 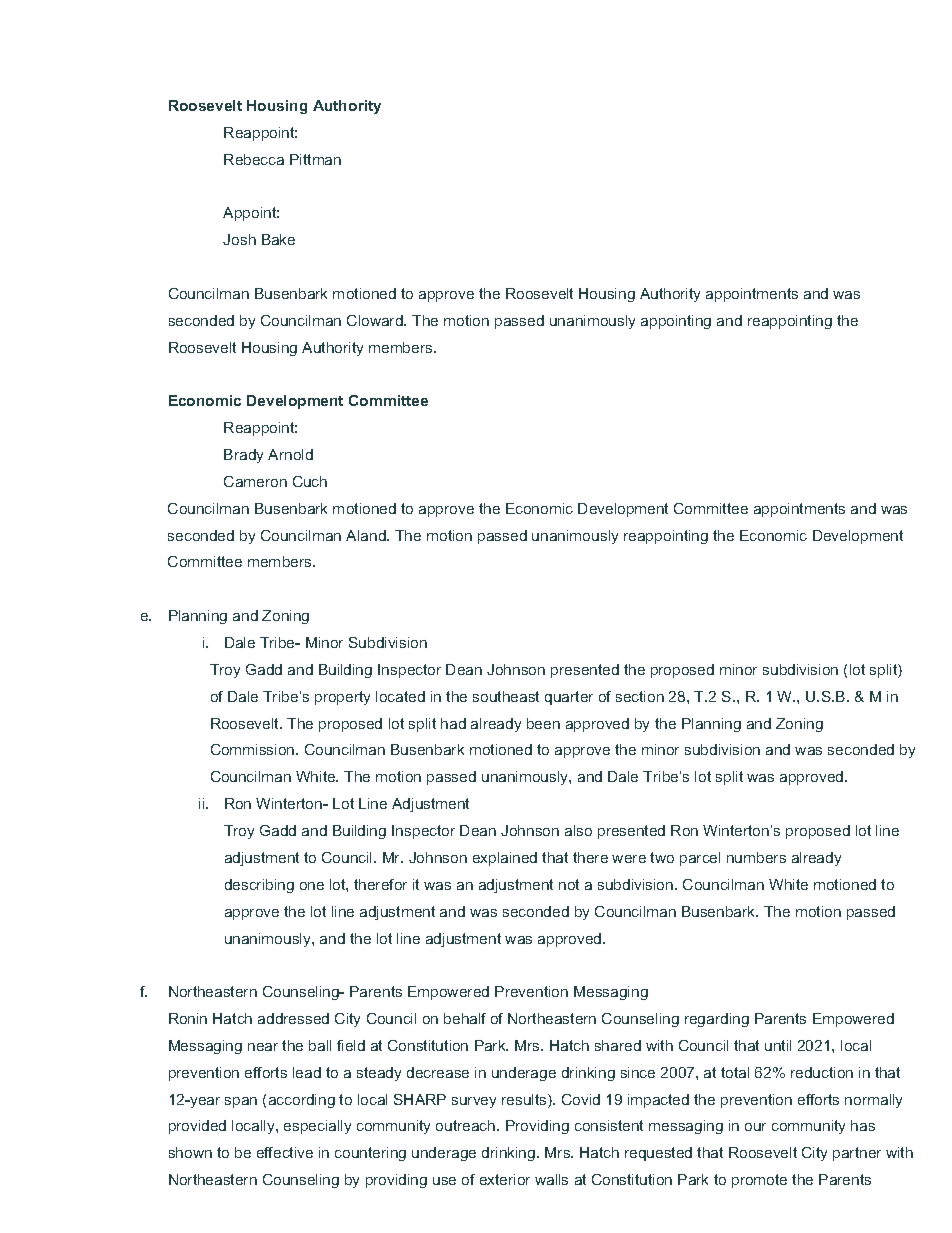 What do you see at coordinates (254, 749) in the screenshot?
I see `Commission` at bounding box center [254, 749].
